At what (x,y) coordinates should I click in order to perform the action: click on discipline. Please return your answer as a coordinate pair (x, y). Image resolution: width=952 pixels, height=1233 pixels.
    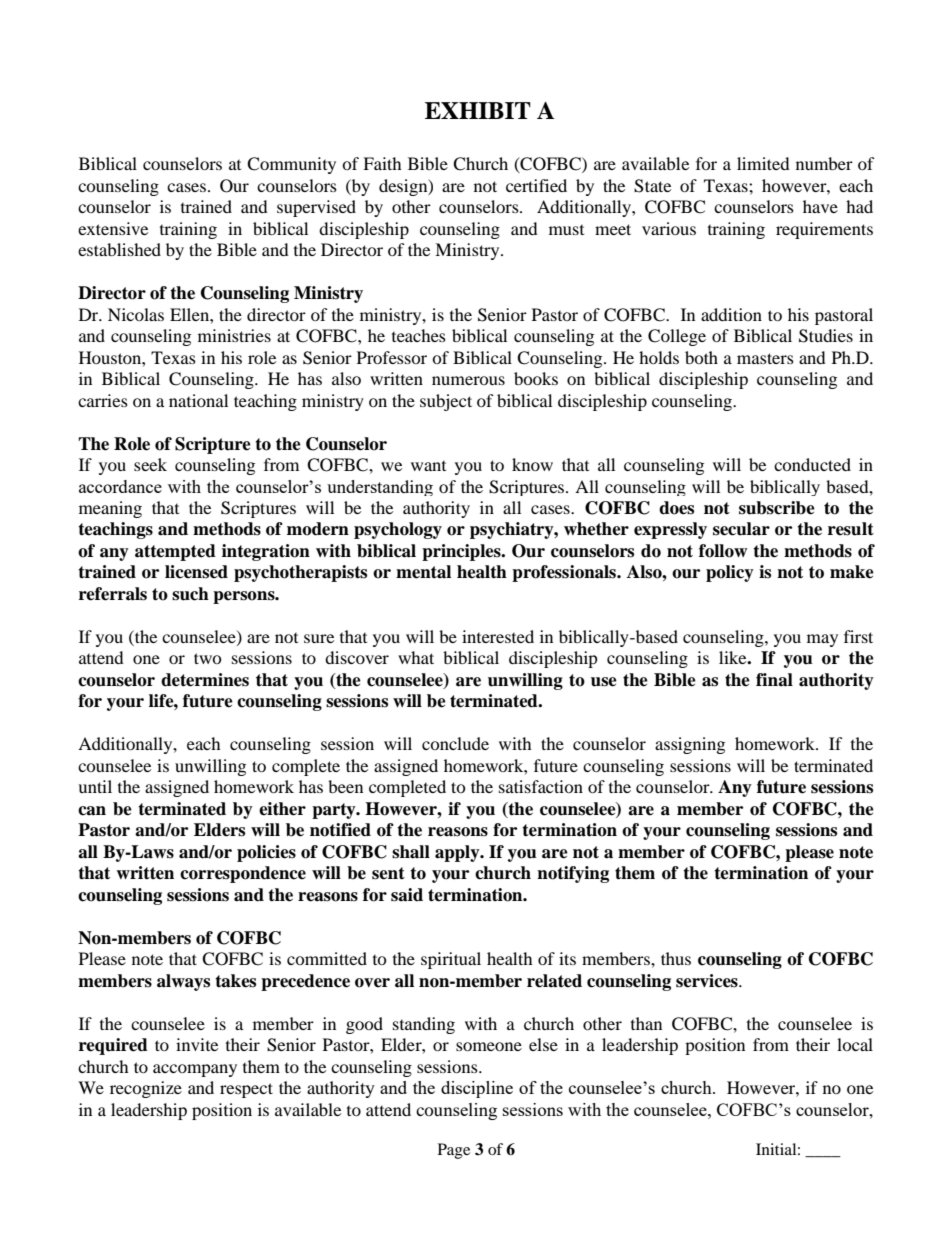
    Looking at the image, I should click on (477, 1089).
